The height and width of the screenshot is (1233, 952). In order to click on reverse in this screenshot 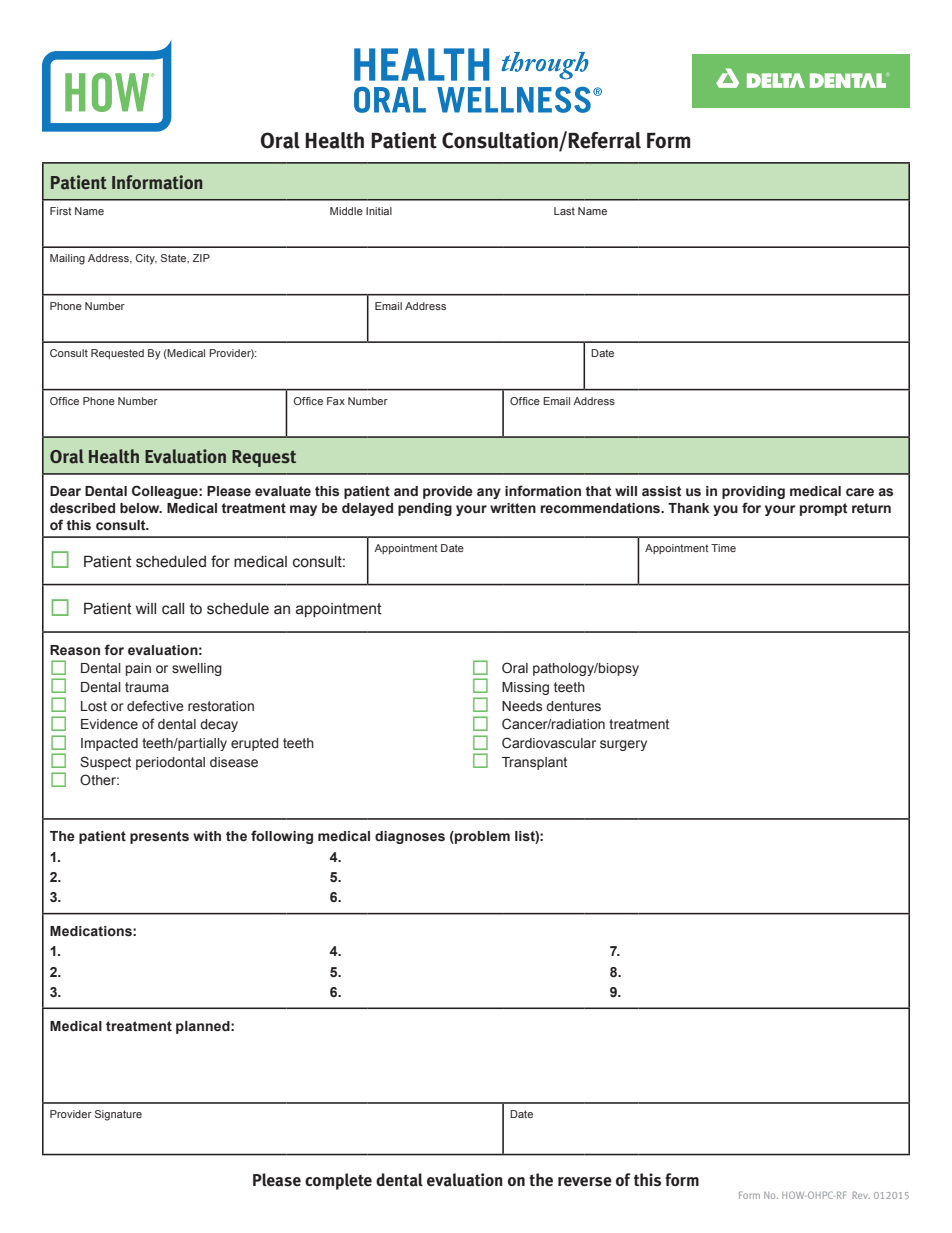, I will do `click(585, 1182)`.
